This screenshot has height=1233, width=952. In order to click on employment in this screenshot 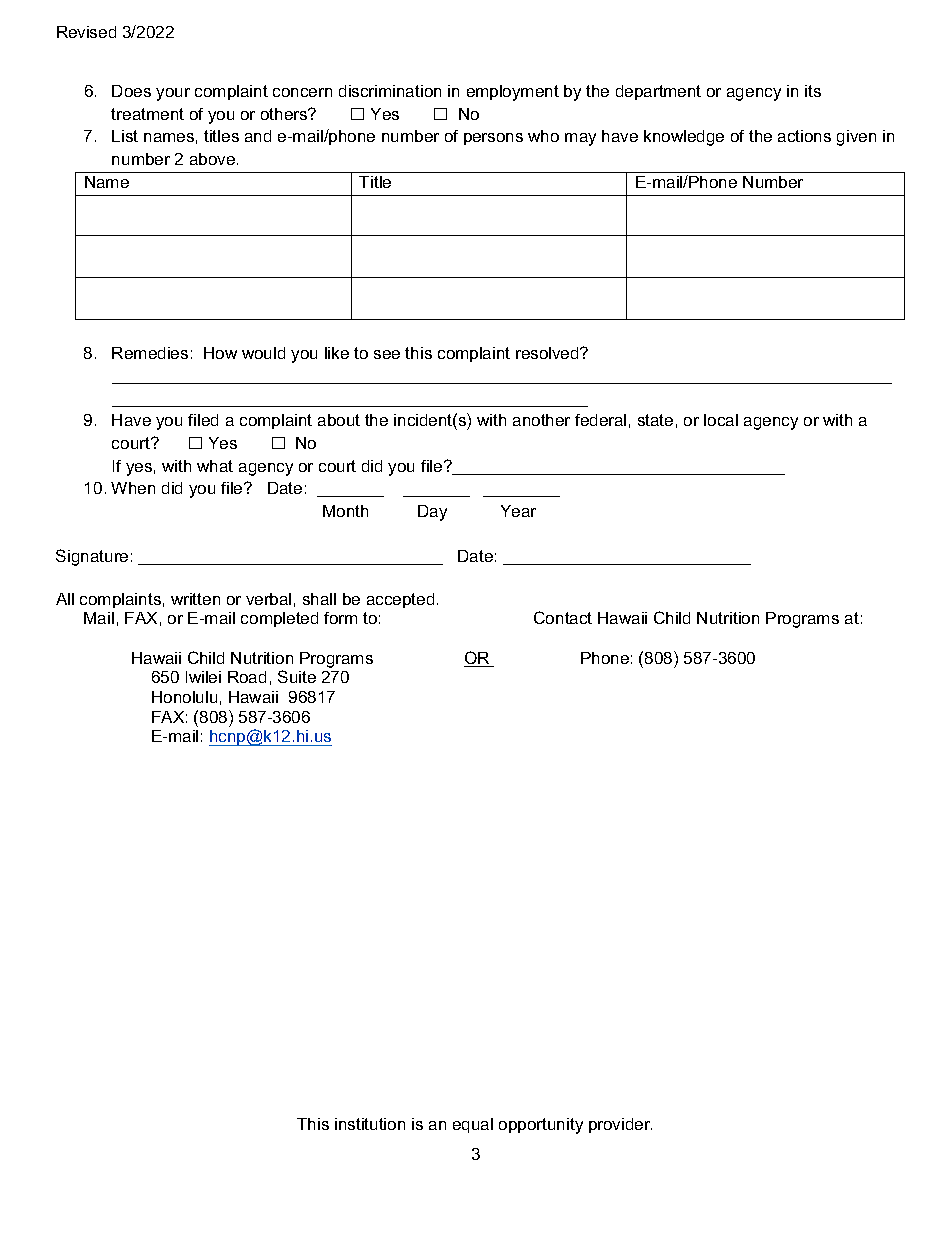, I will do `click(513, 93)`.
